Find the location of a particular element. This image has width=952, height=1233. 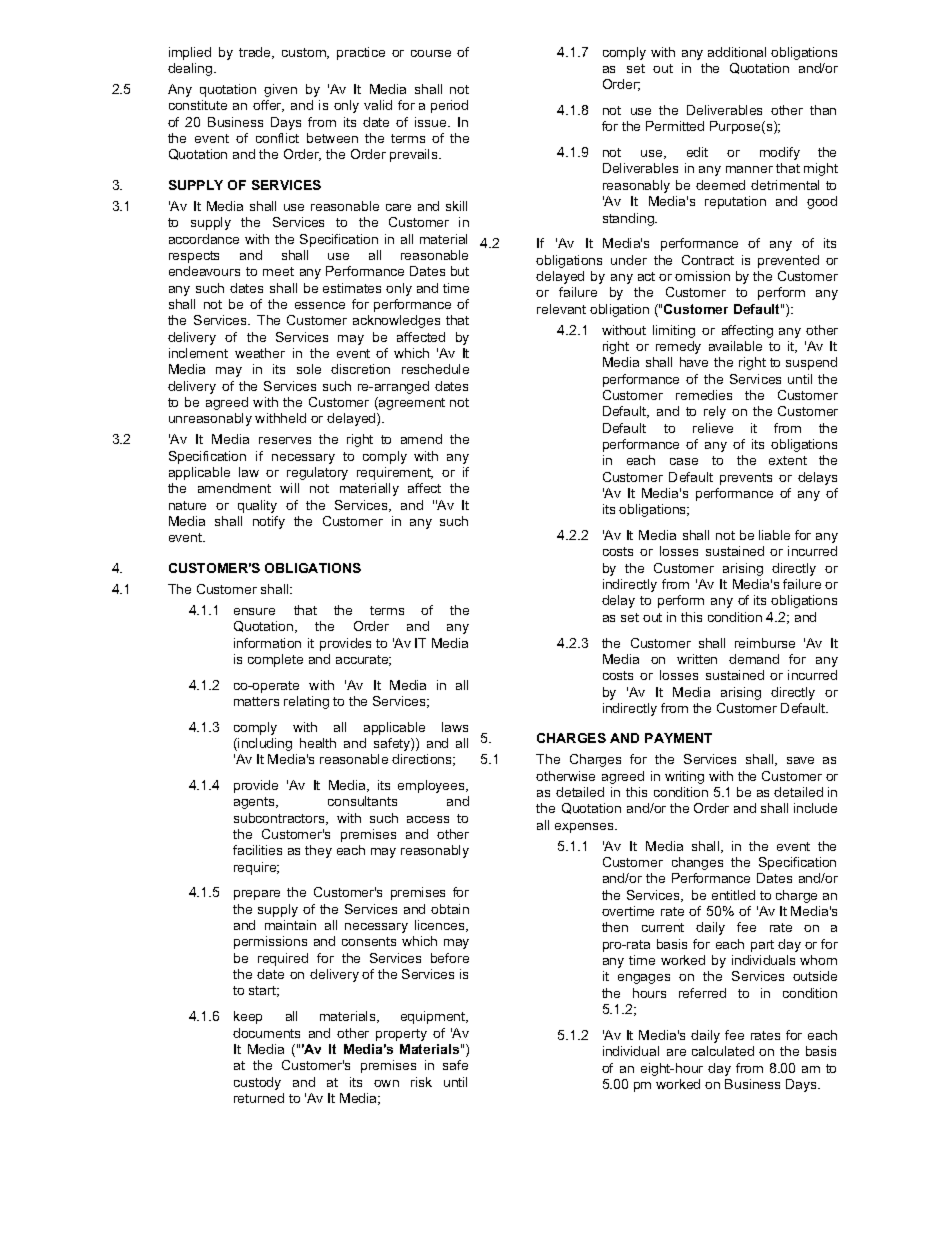

laws is located at coordinates (455, 727).
